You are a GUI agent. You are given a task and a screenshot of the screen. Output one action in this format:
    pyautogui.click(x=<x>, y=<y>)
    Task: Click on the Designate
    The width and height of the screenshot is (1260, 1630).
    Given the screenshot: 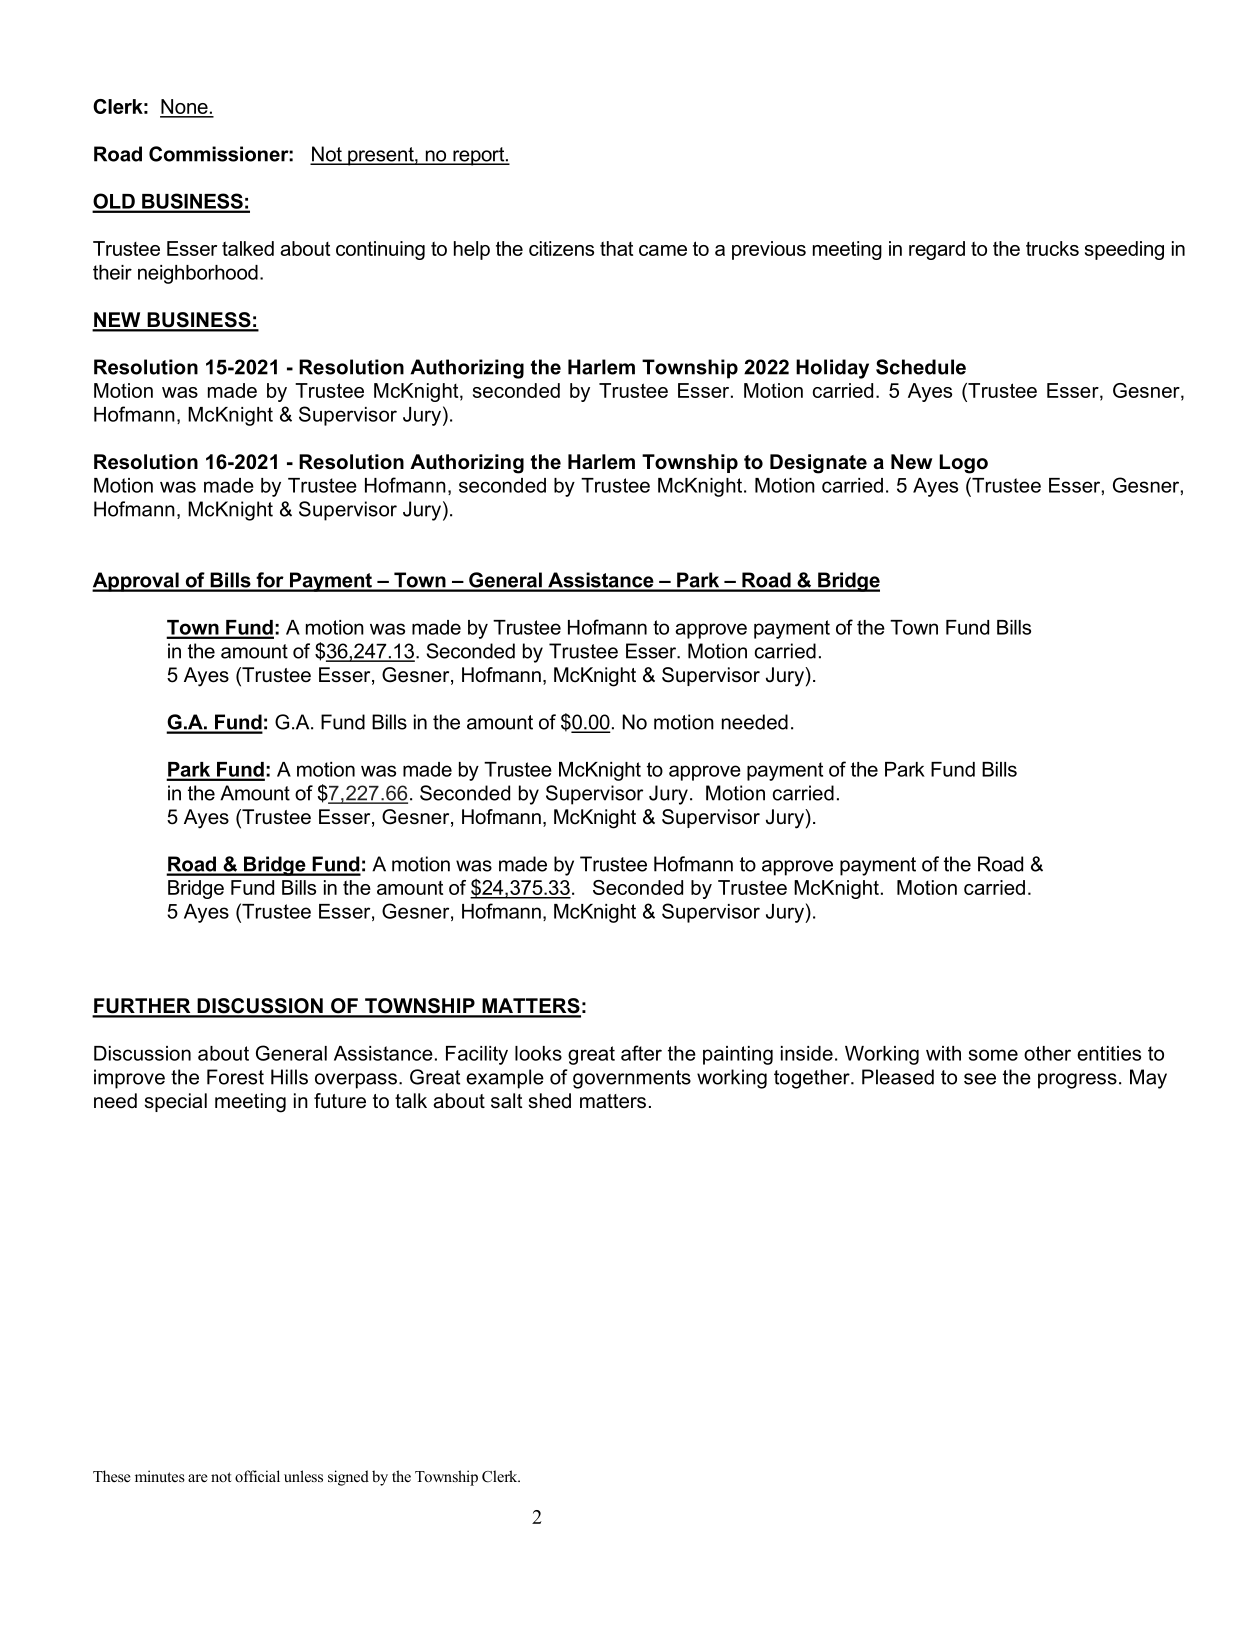 What is the action you would take?
    pyautogui.click(x=818, y=464)
